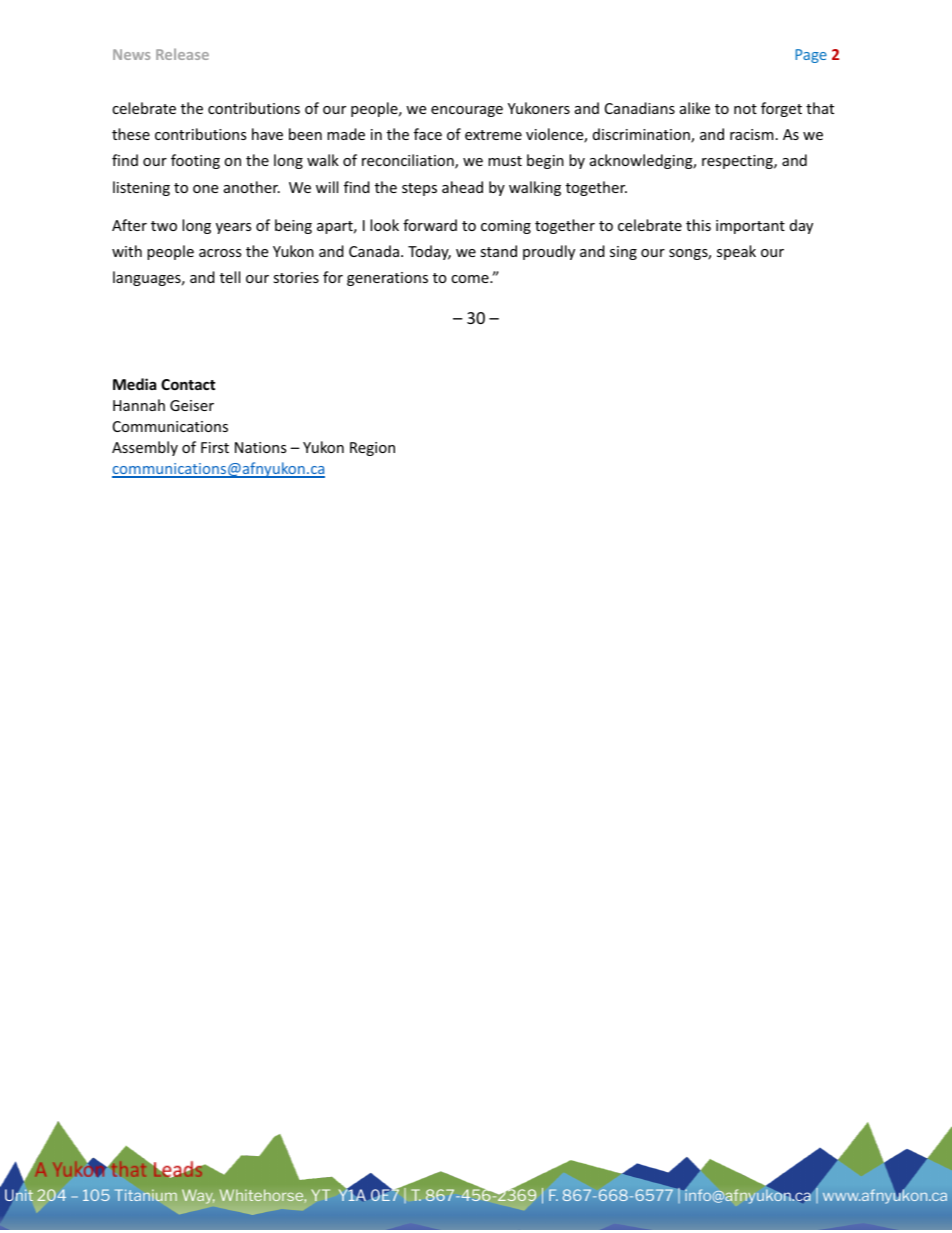 The image size is (952, 1233). What do you see at coordinates (134, 384) in the screenshot?
I see `Media` at bounding box center [134, 384].
